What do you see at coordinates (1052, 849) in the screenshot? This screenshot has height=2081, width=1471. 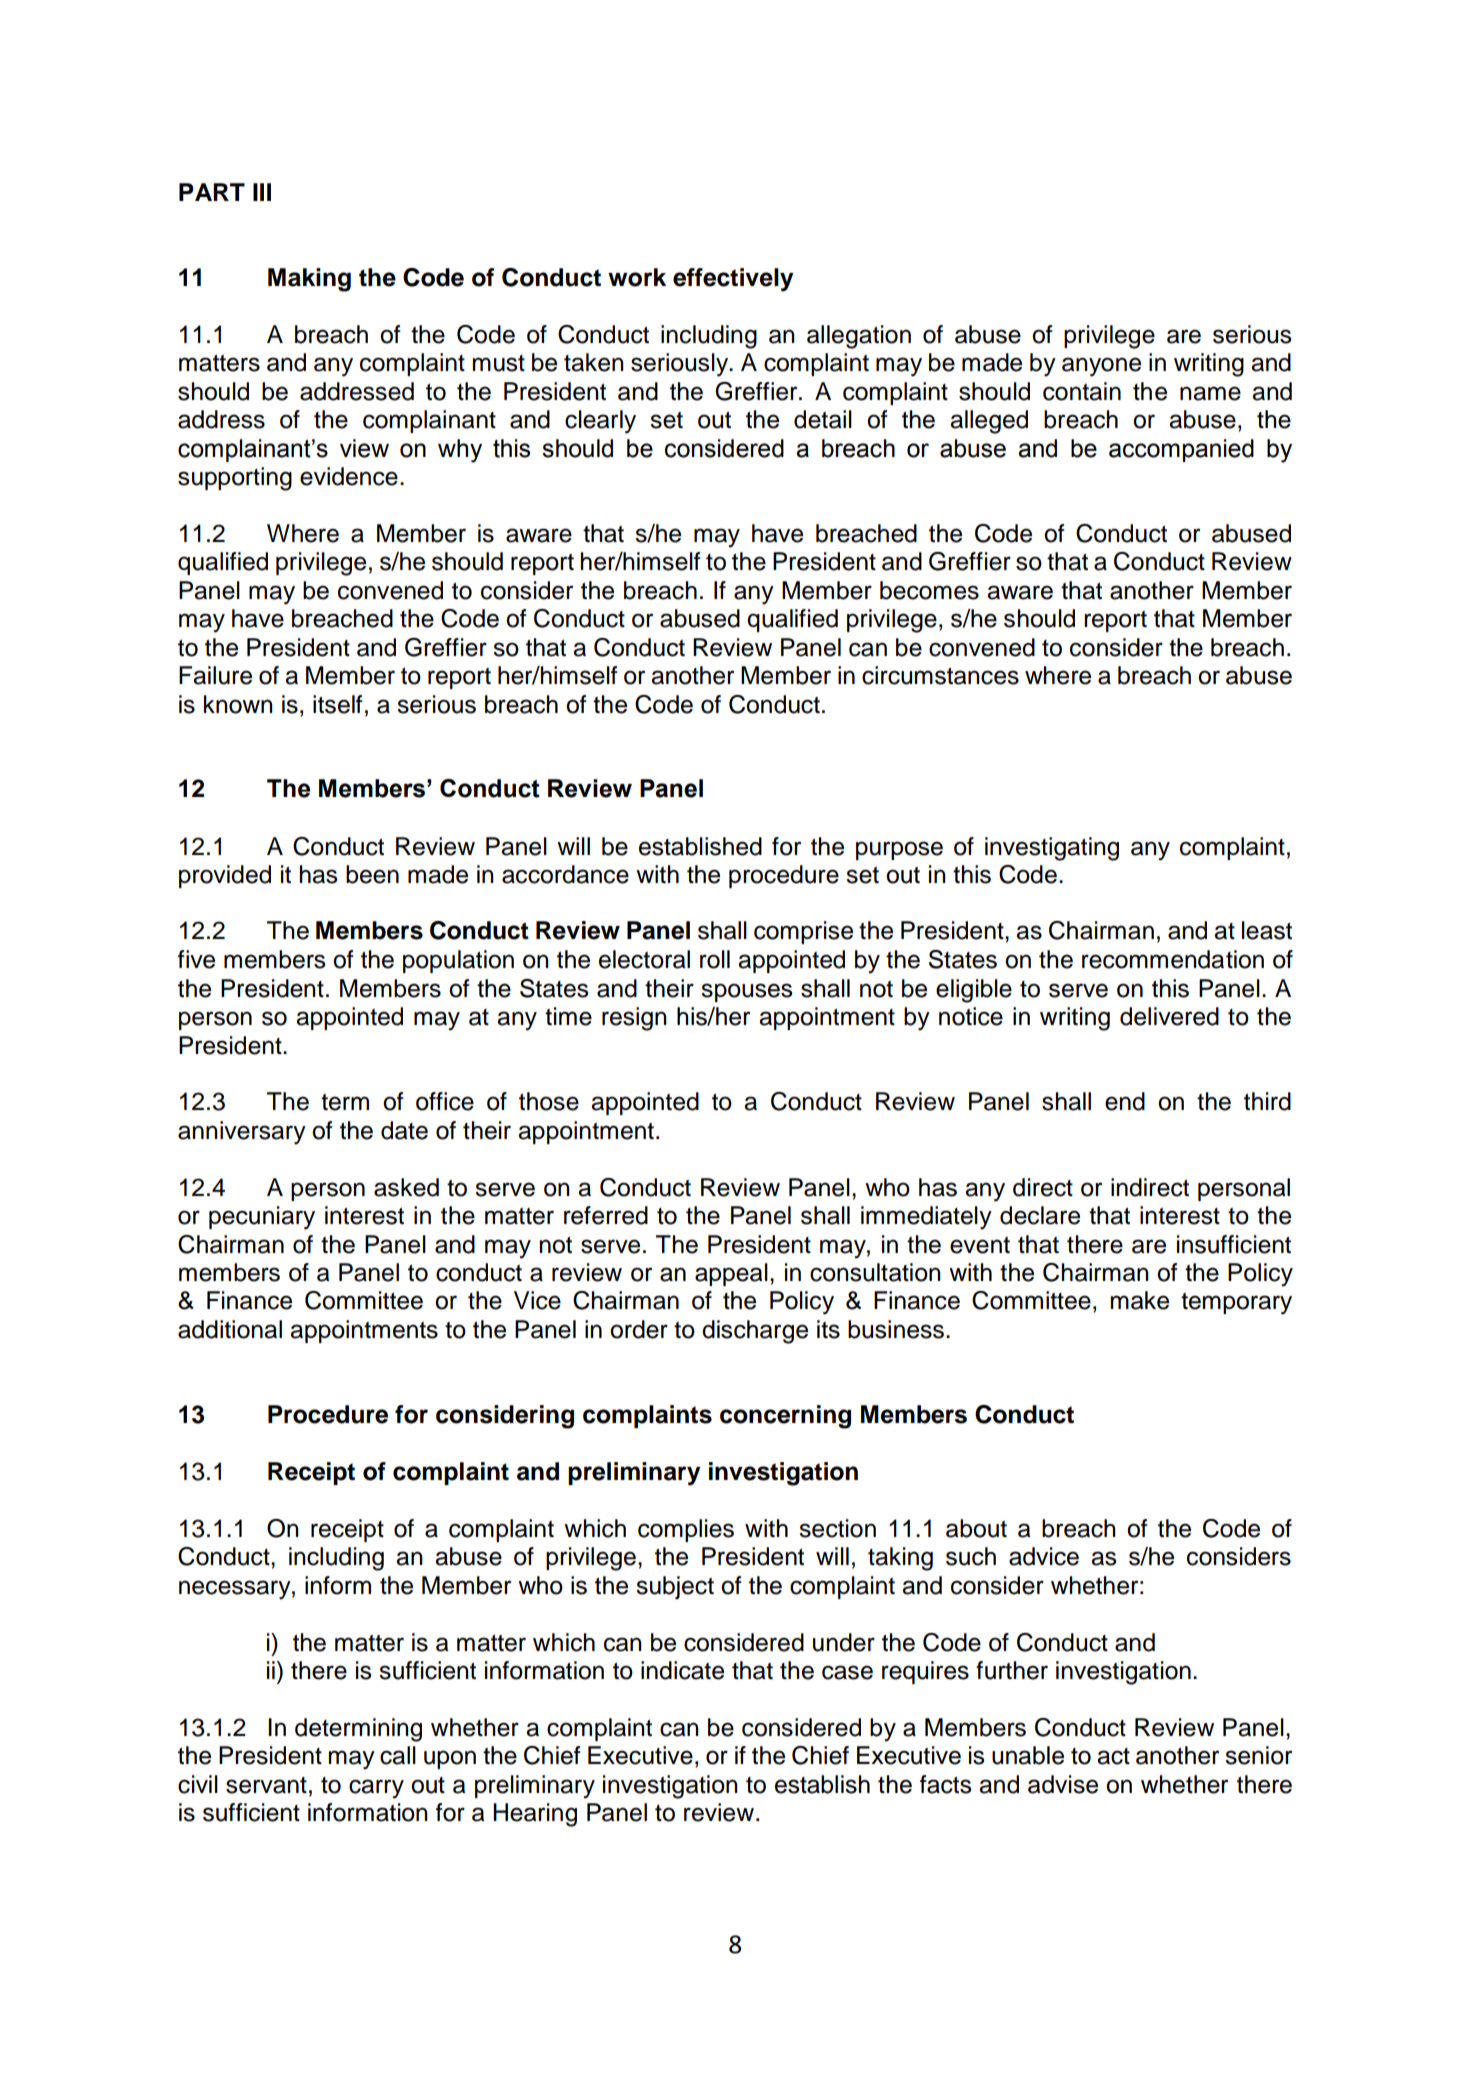 I see `investigating` at bounding box center [1052, 849].
